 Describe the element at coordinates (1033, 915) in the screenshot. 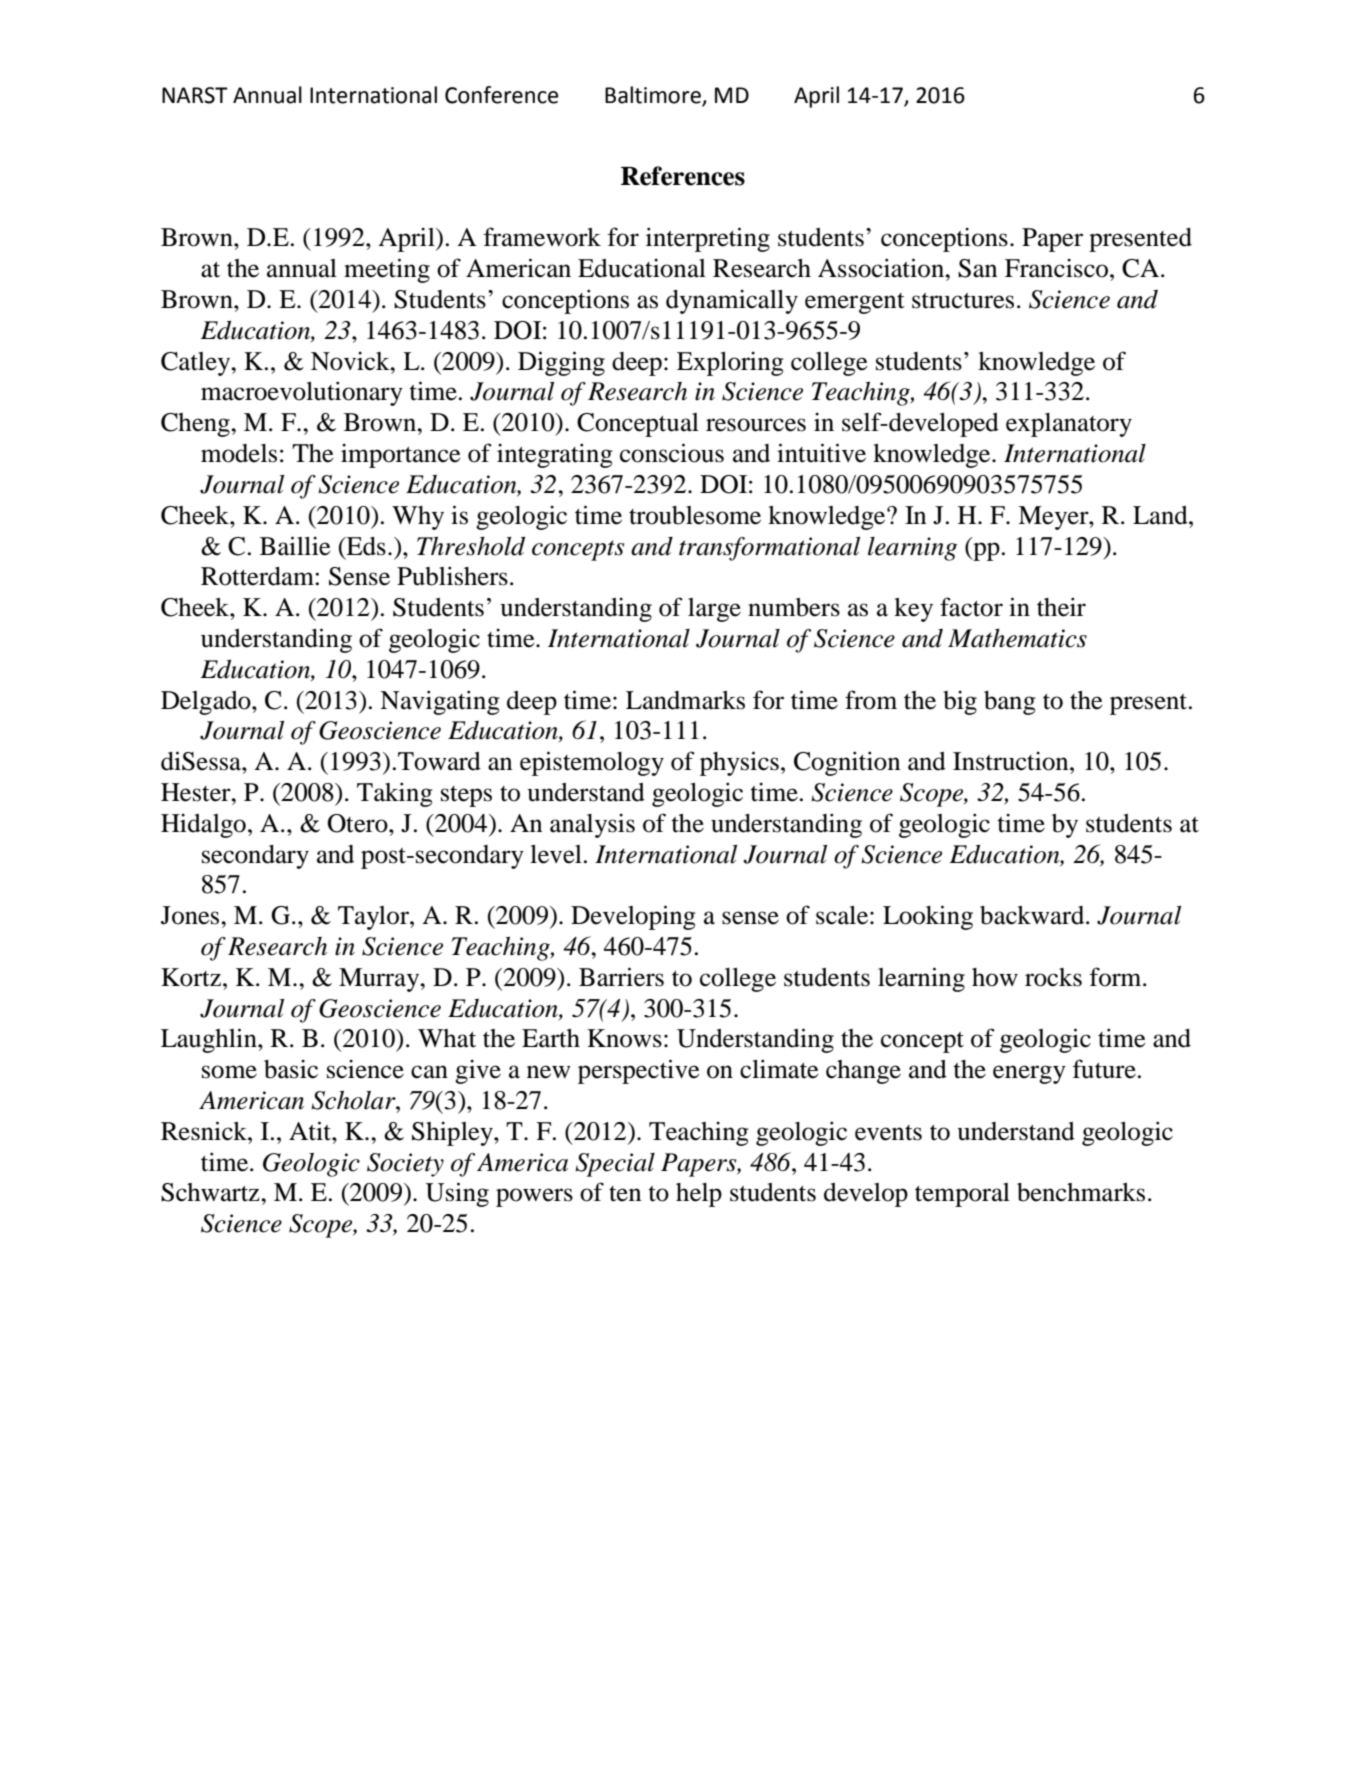

I see `backward` at that location.
